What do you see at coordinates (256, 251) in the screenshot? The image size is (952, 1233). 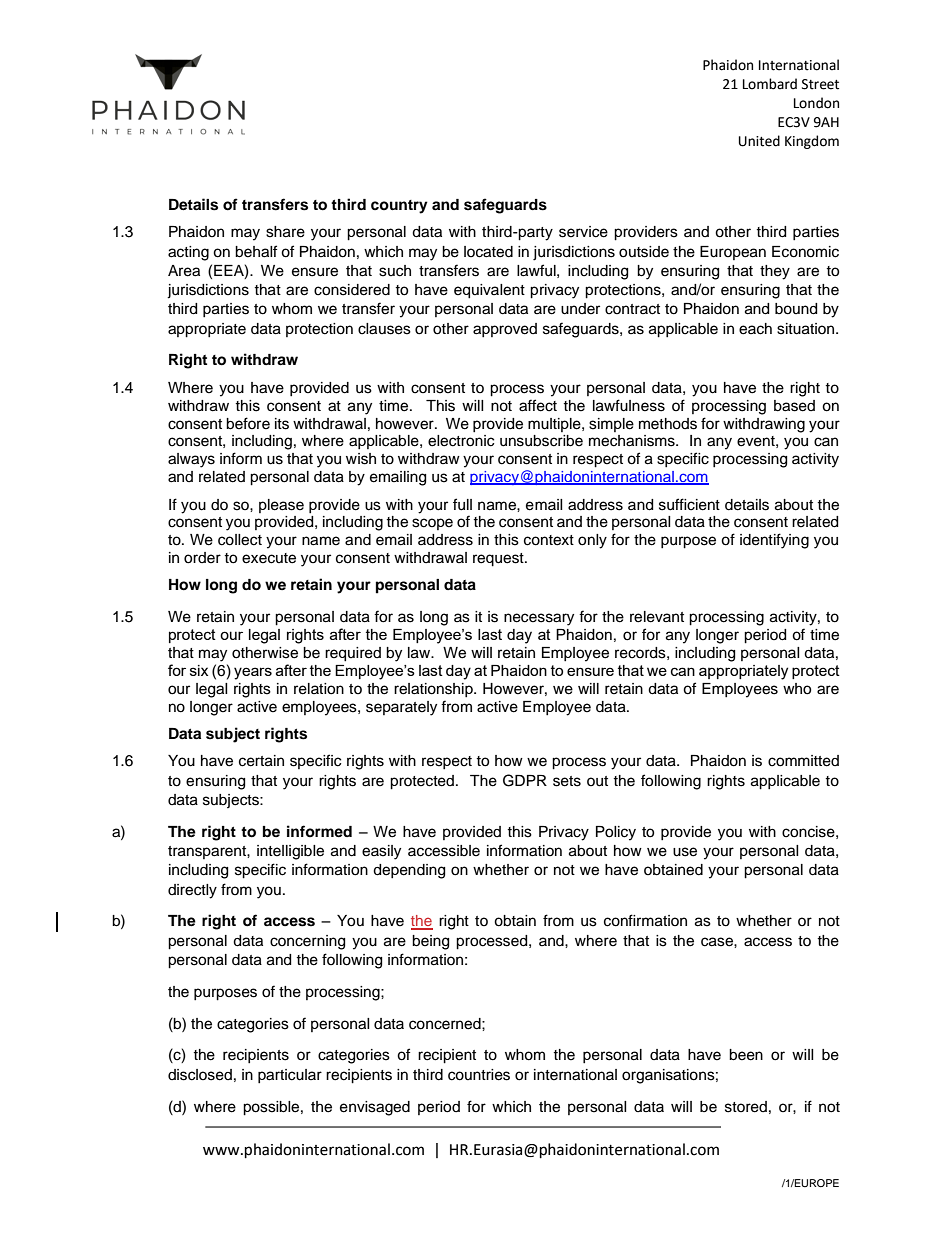 I see `behalf` at bounding box center [256, 251].
